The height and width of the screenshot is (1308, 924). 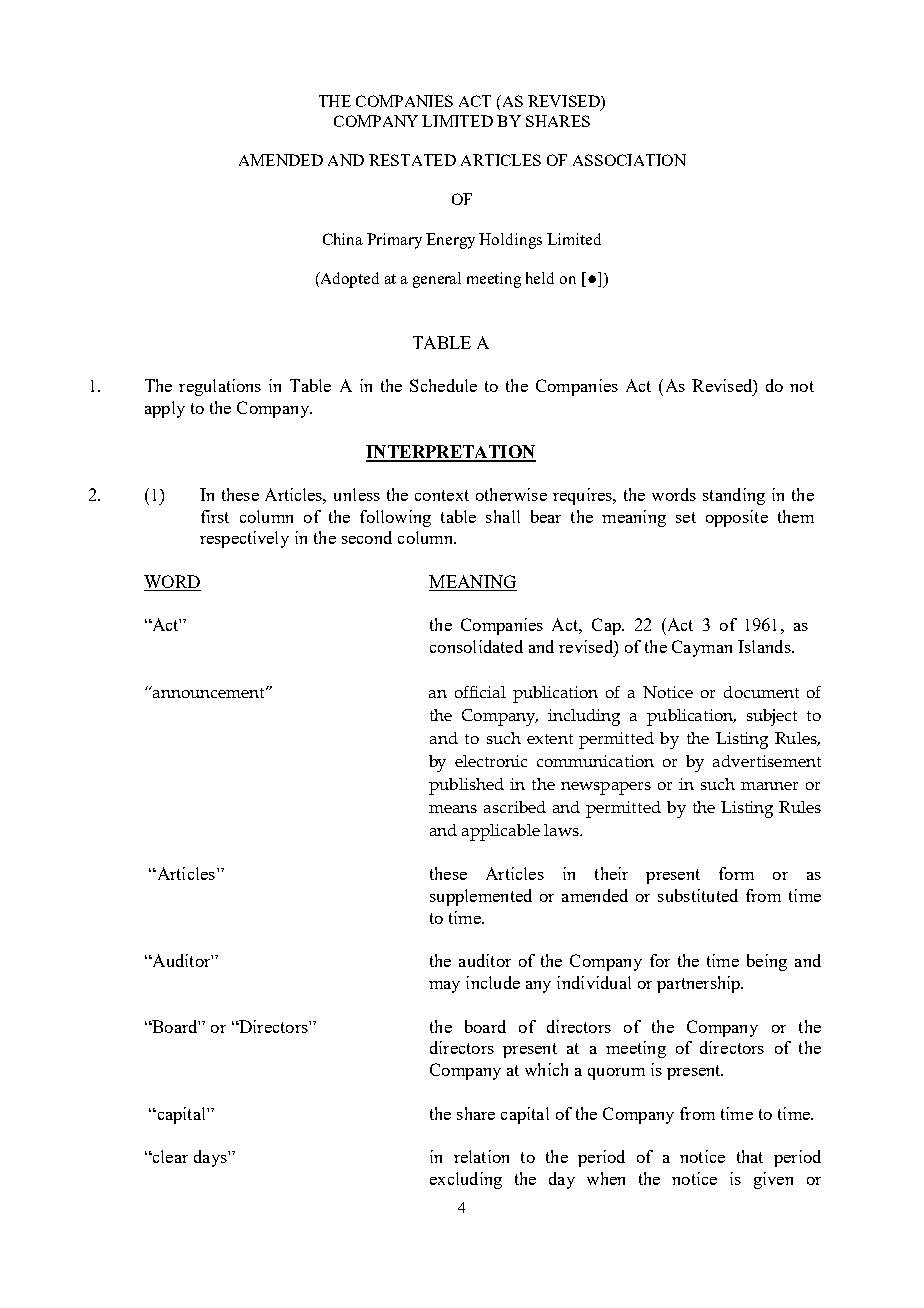 I want to click on form, so click(x=736, y=873).
